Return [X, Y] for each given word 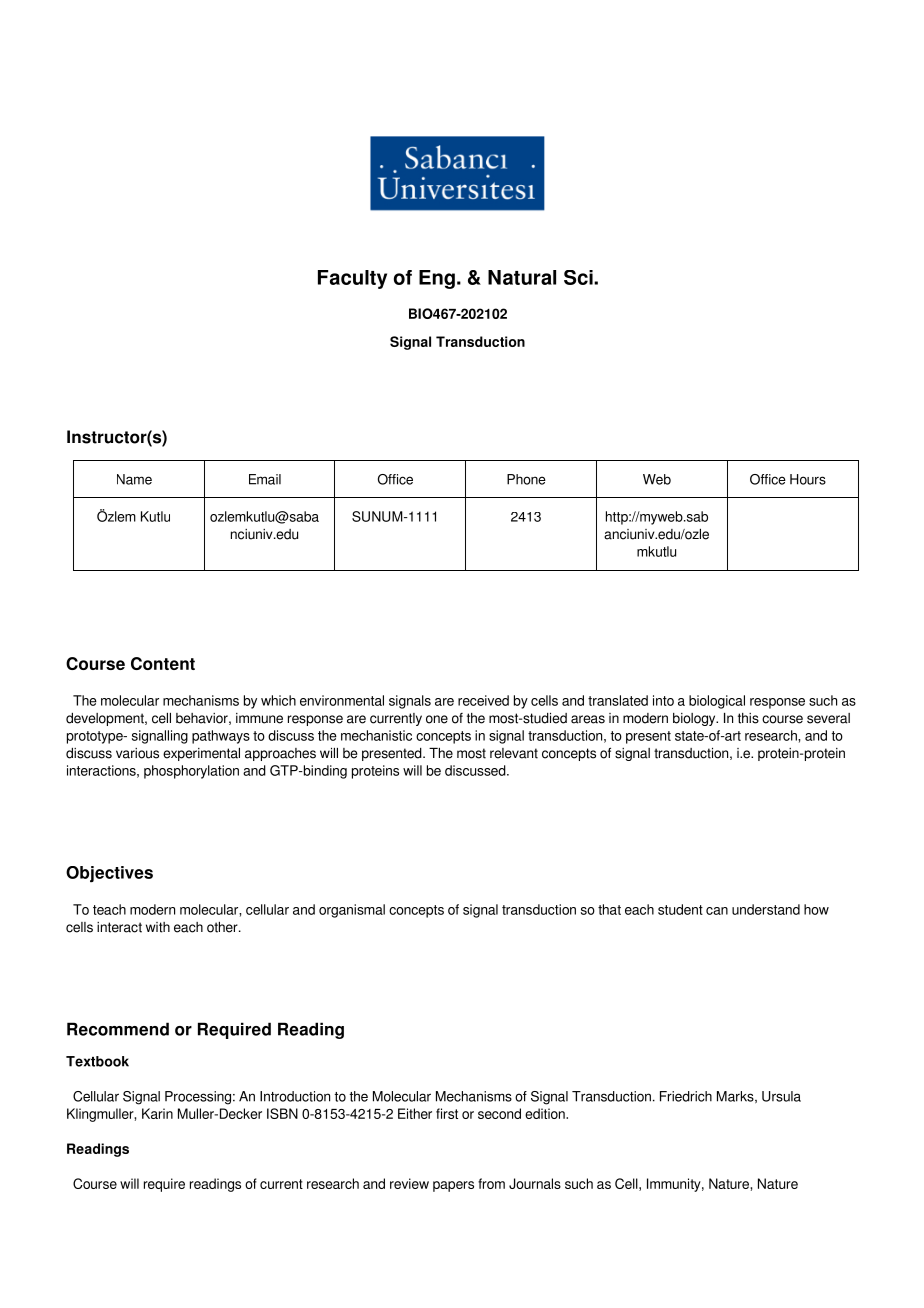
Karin [157, 1113]
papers [453, 1186]
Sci [579, 277]
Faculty [352, 279]
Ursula [781, 1096]
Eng [437, 279]
